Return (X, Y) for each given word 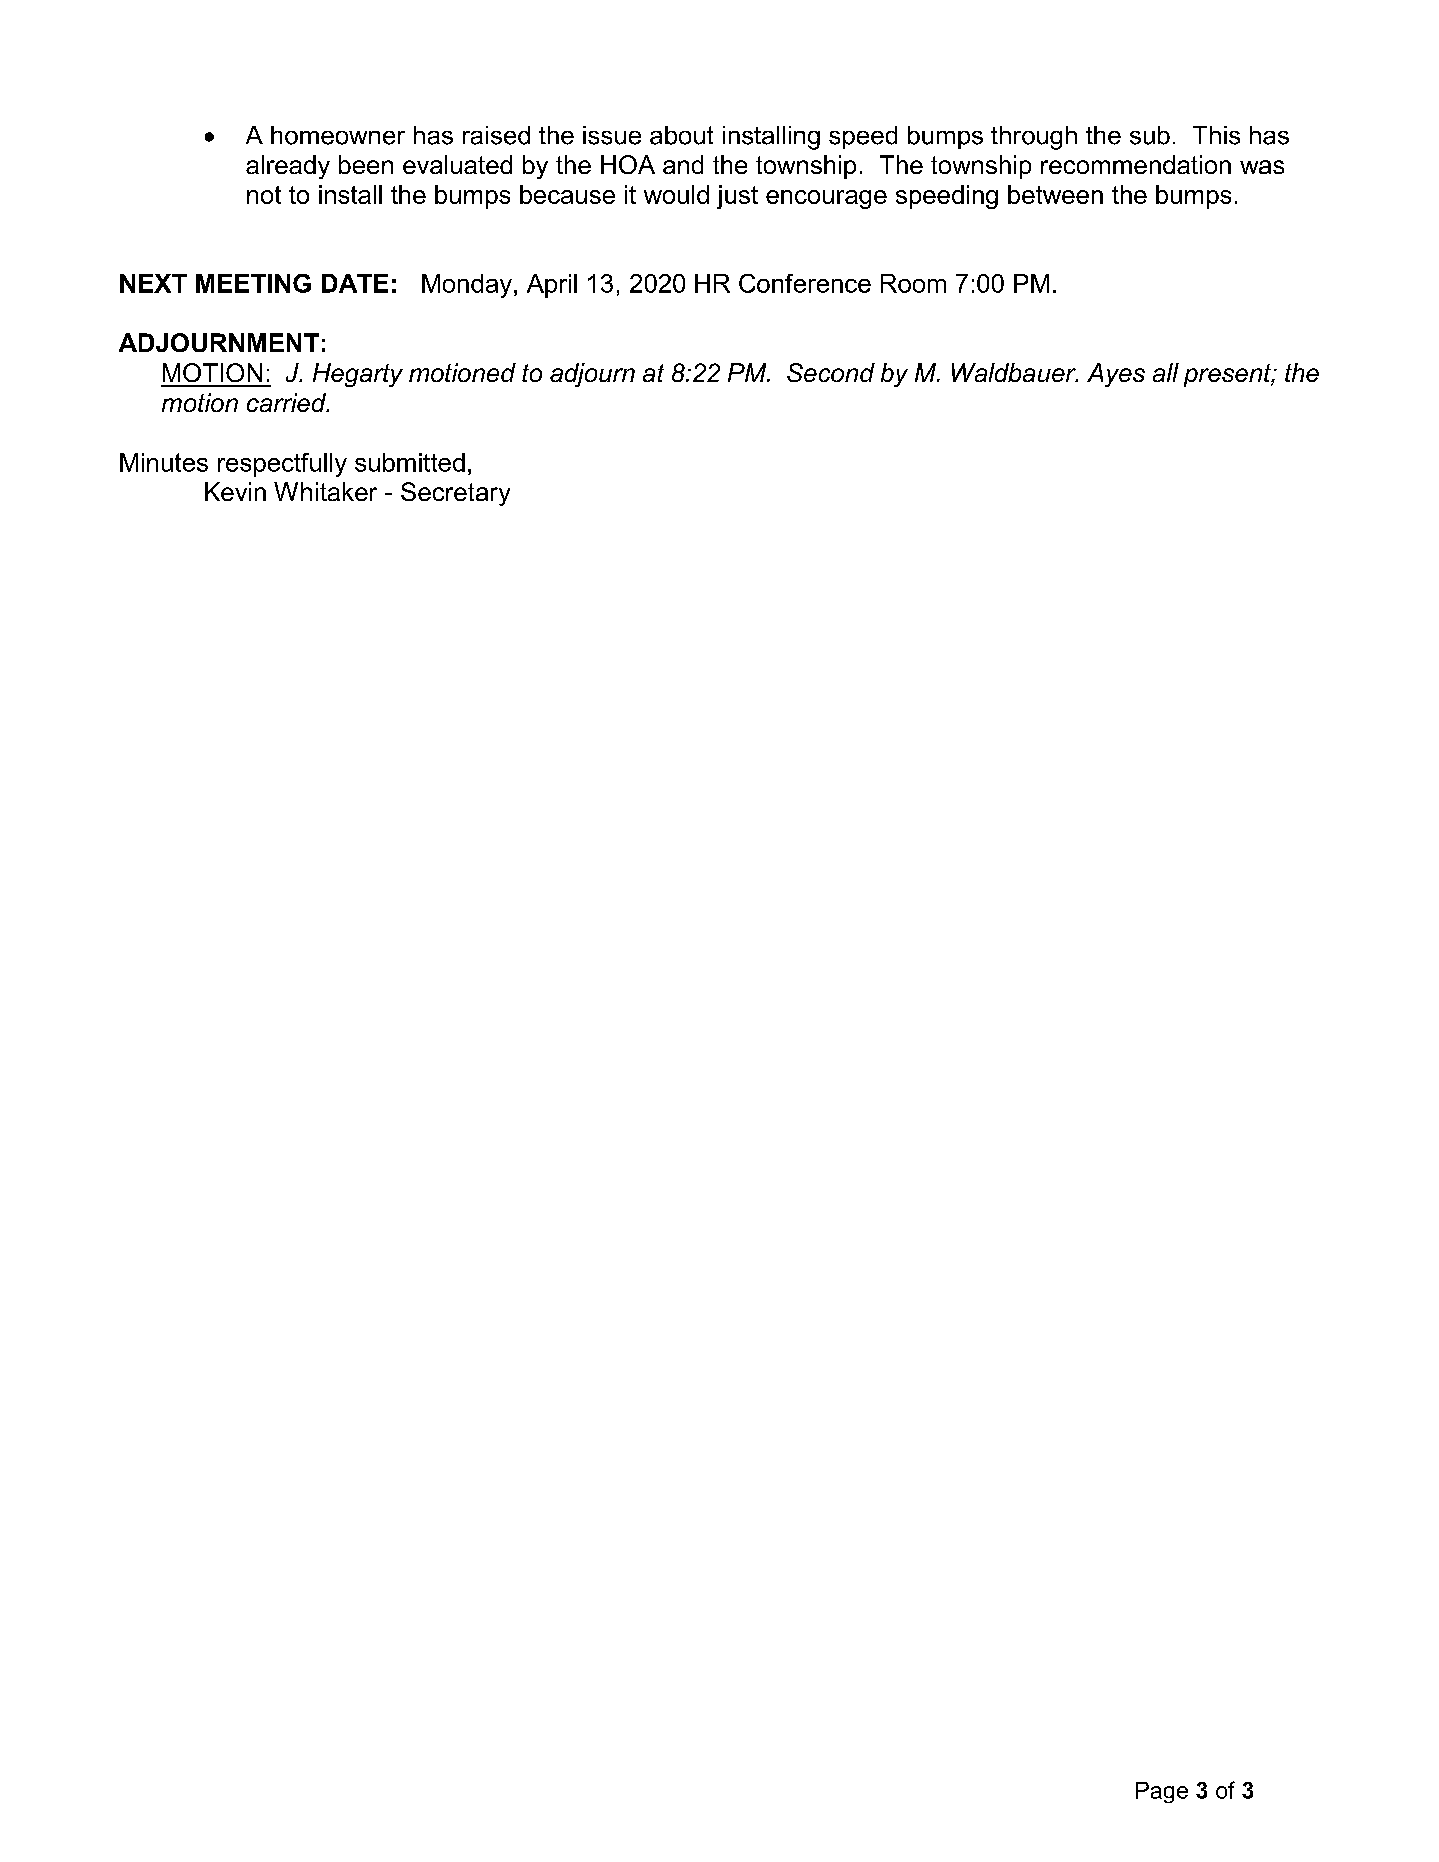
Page (1162, 1792)
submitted (410, 462)
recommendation (1136, 164)
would (676, 194)
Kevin (235, 491)
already (288, 167)
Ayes (1116, 375)
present (1229, 375)
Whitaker (325, 491)
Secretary (455, 494)
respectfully (282, 465)
